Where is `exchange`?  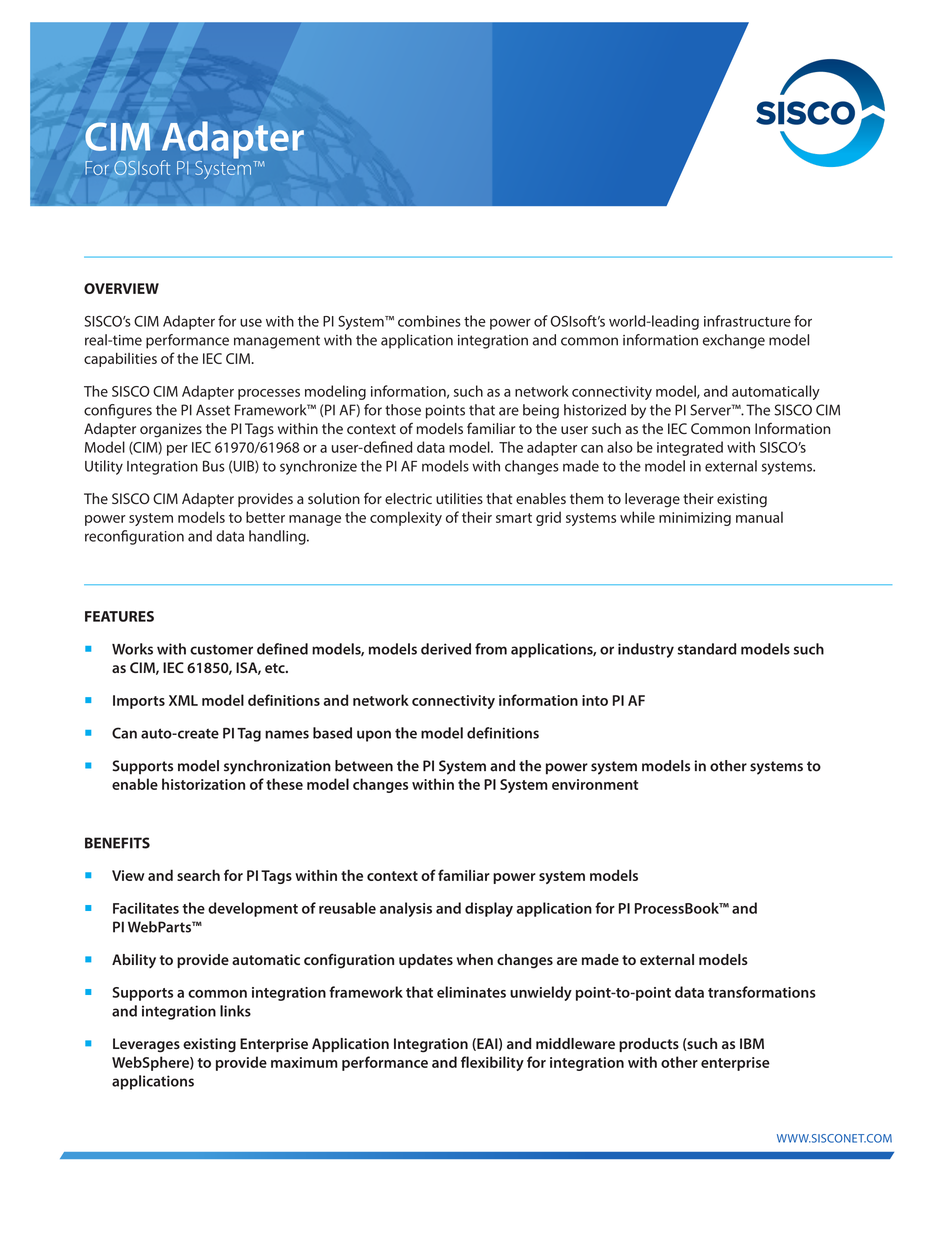 exchange is located at coordinates (734, 341).
